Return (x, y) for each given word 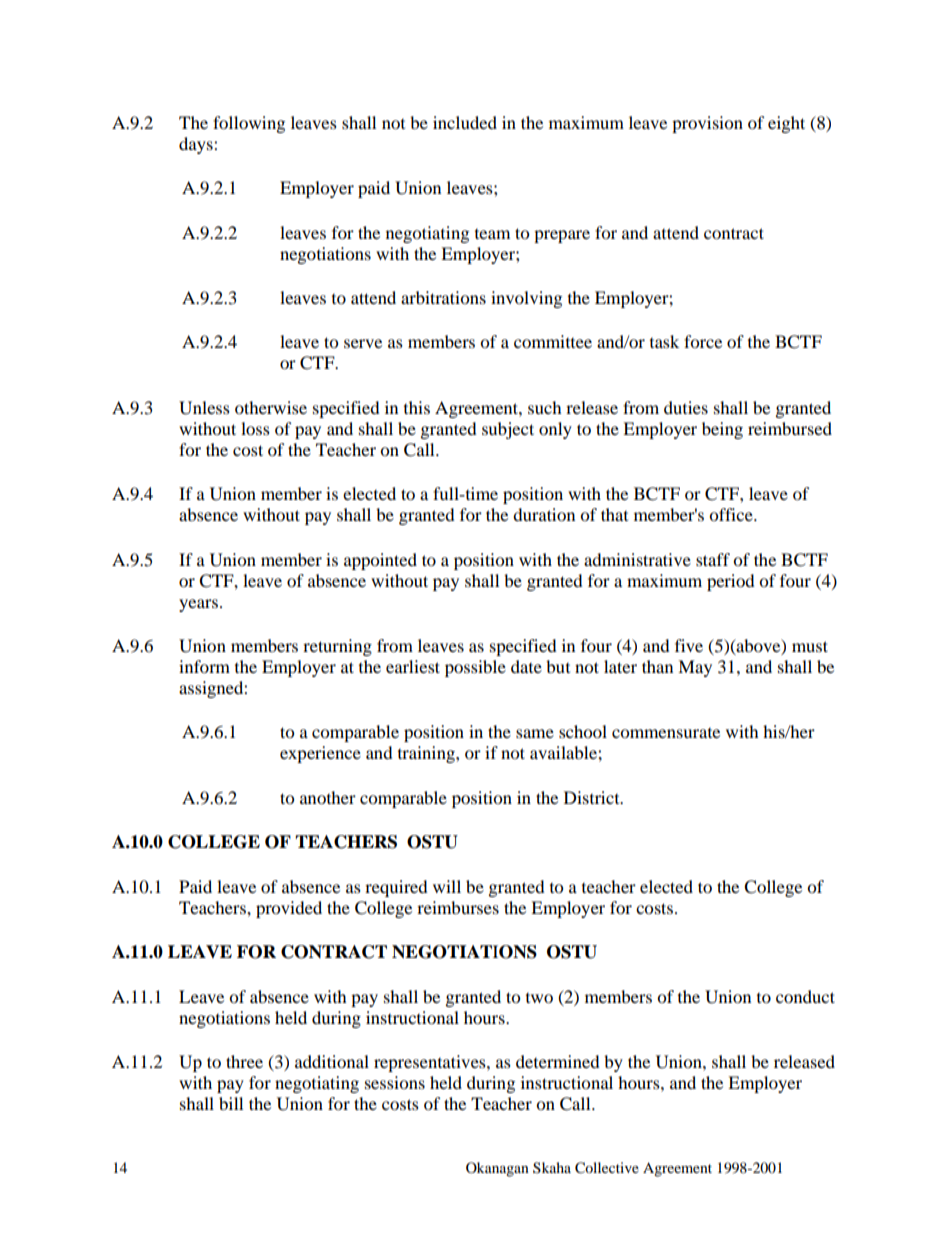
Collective (607, 1168)
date (526, 666)
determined (558, 1061)
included (465, 122)
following (249, 124)
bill (231, 1103)
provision (707, 124)
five (689, 645)
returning (337, 647)
